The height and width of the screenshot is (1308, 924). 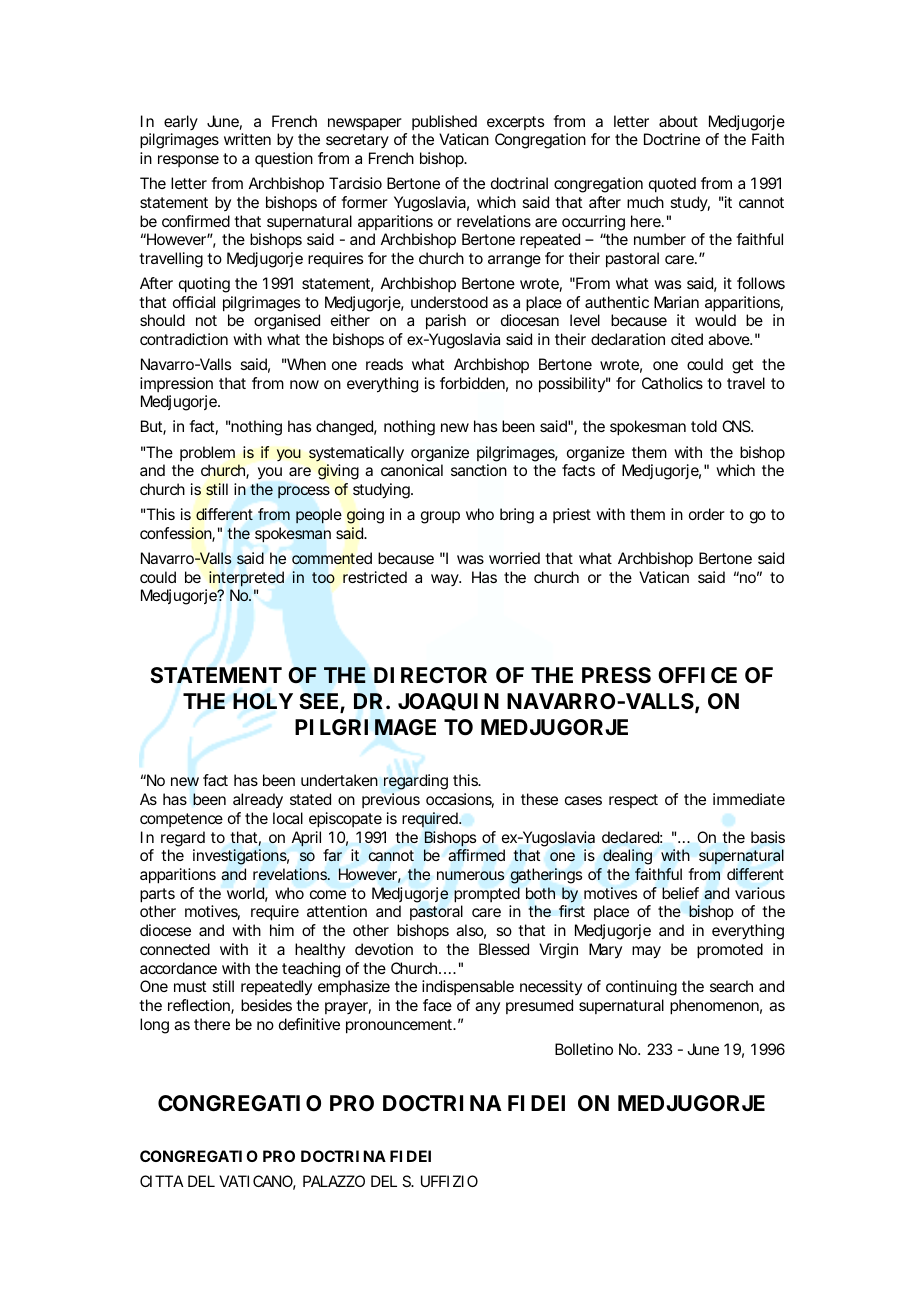 I want to click on written, so click(x=247, y=139).
